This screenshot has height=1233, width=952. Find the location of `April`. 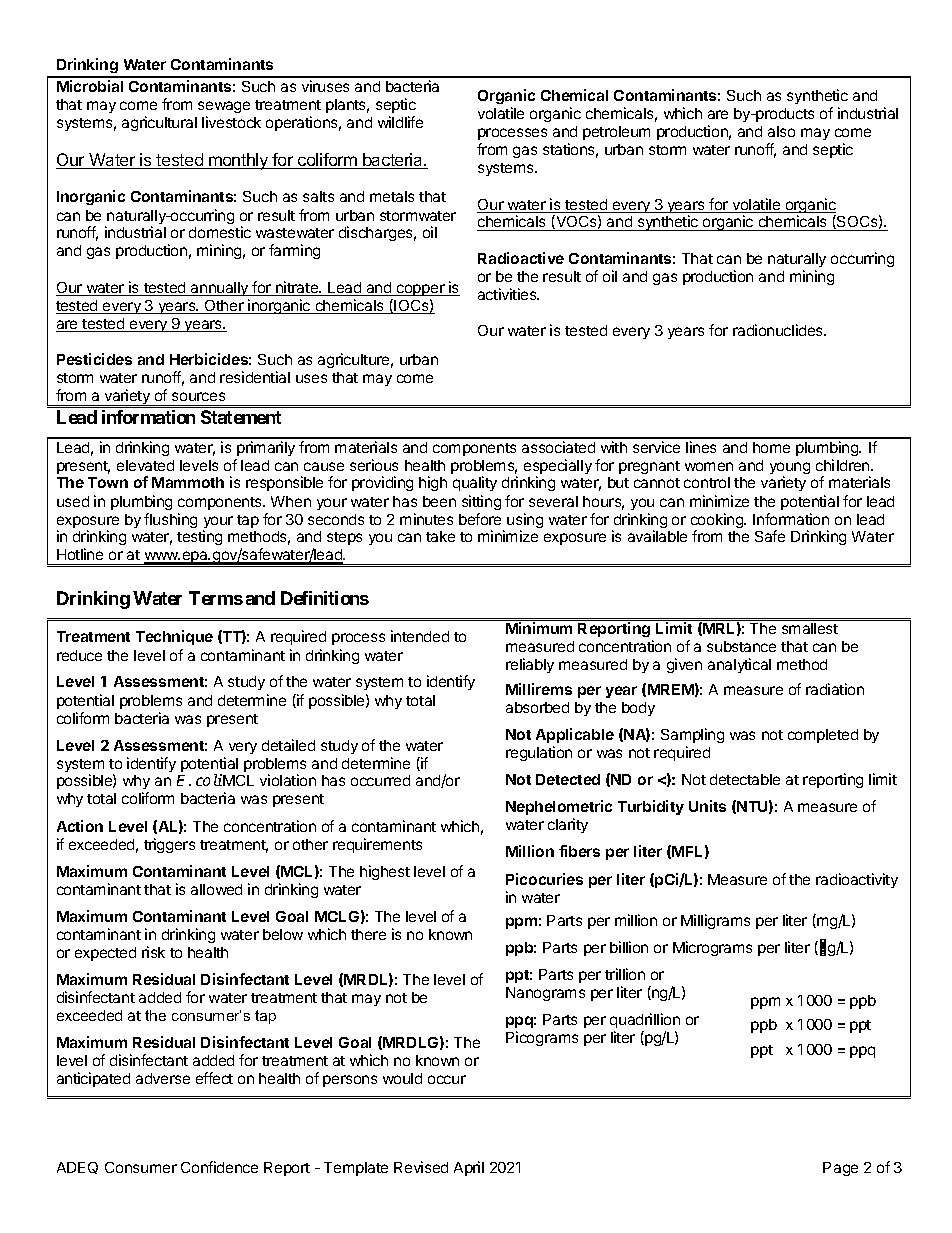

April is located at coordinates (469, 1168).
